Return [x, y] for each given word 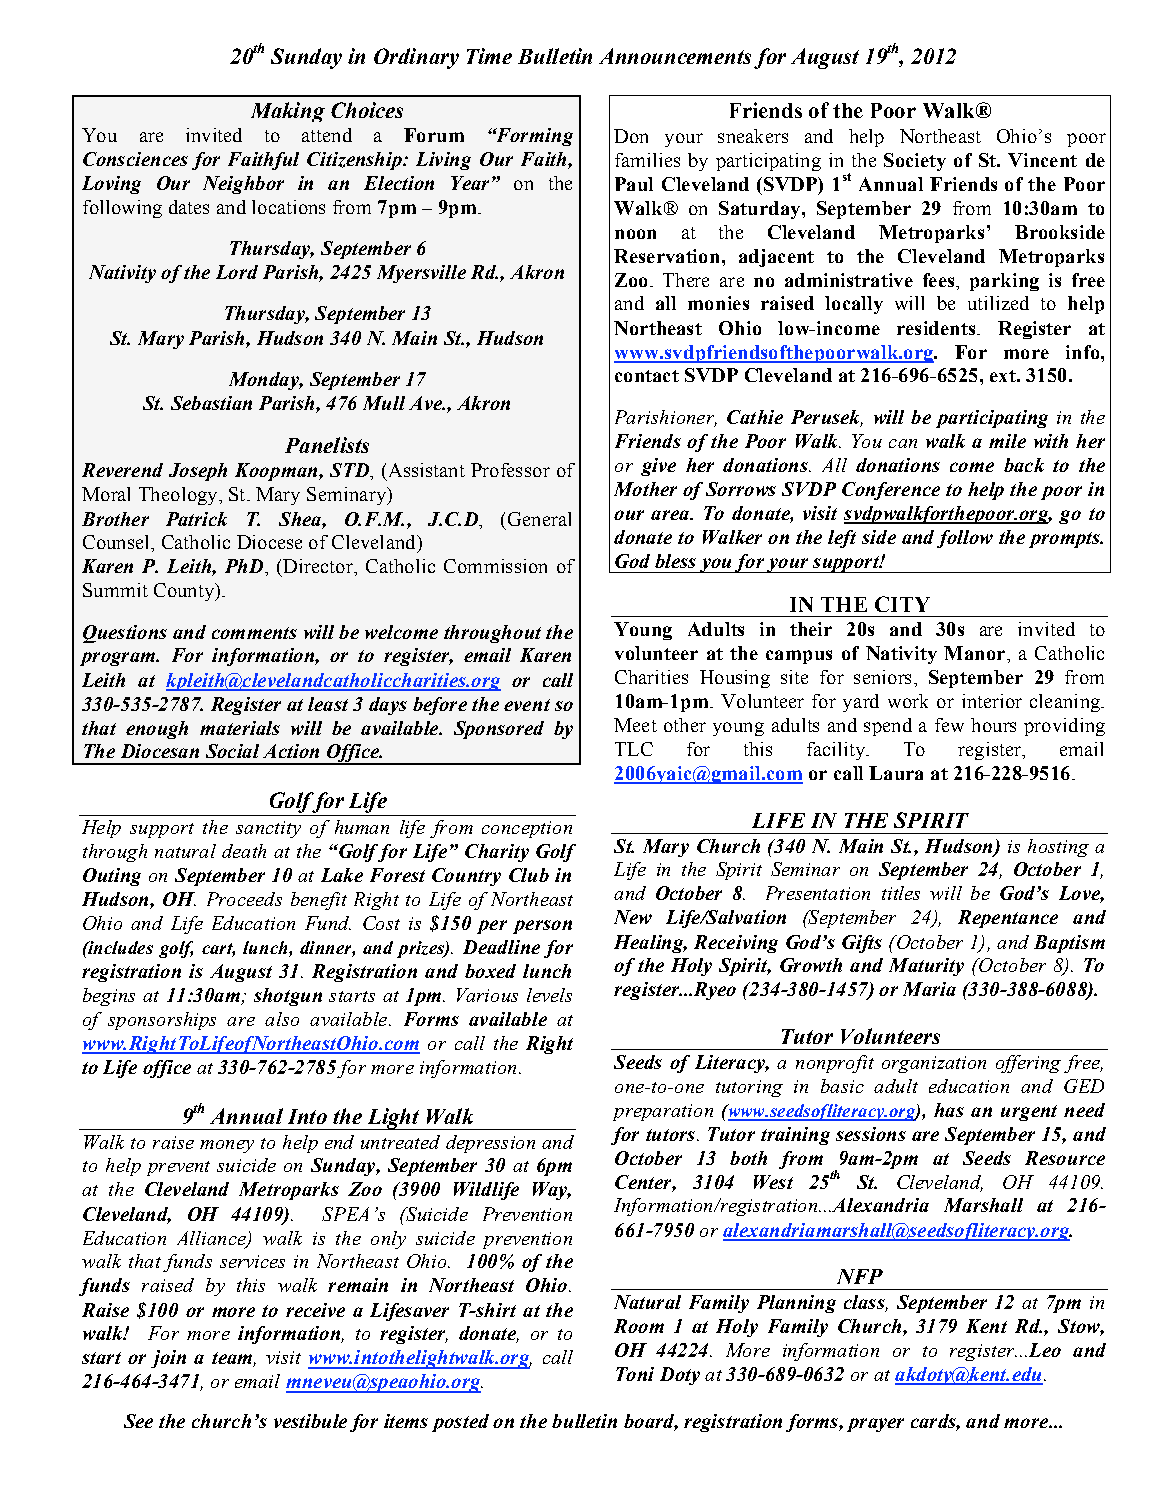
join [168, 1359]
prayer [875, 1425]
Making [288, 112]
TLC [634, 749]
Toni [635, 1374]
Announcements [675, 56]
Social [232, 751]
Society [915, 162]
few [949, 725]
